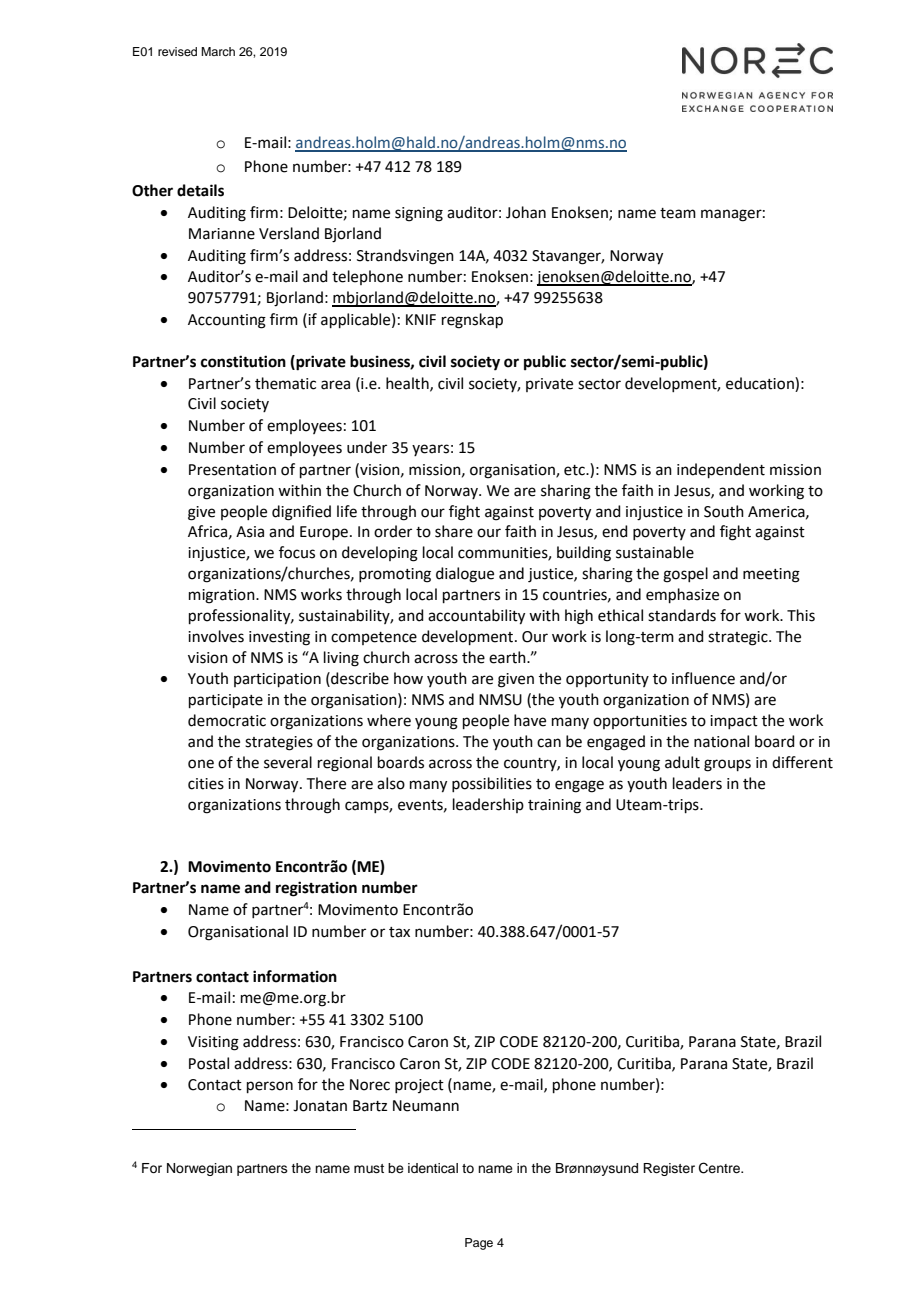  I want to click on Centre, so click(720, 1168).
